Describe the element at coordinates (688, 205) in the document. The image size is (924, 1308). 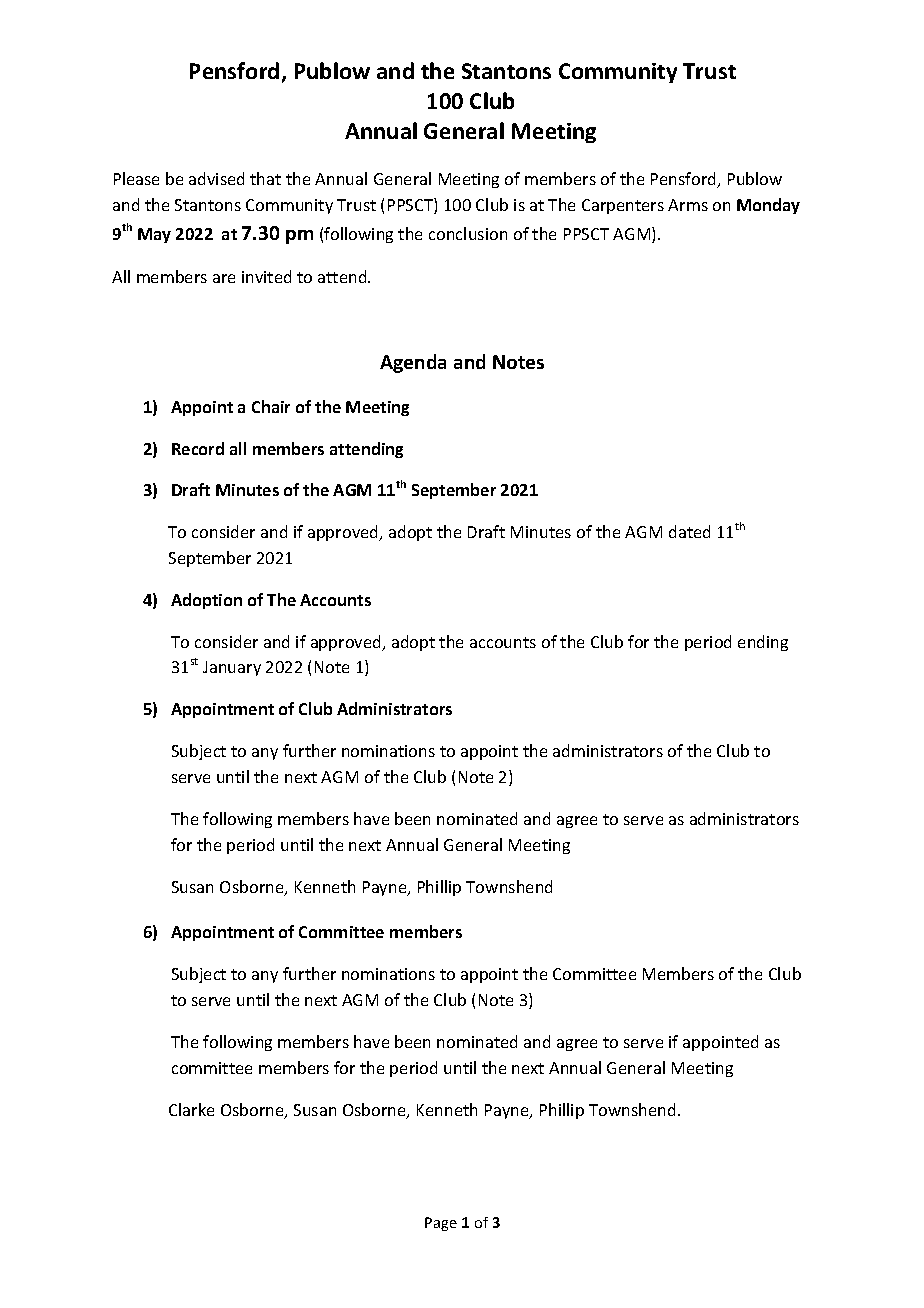
I see `Arms` at that location.
